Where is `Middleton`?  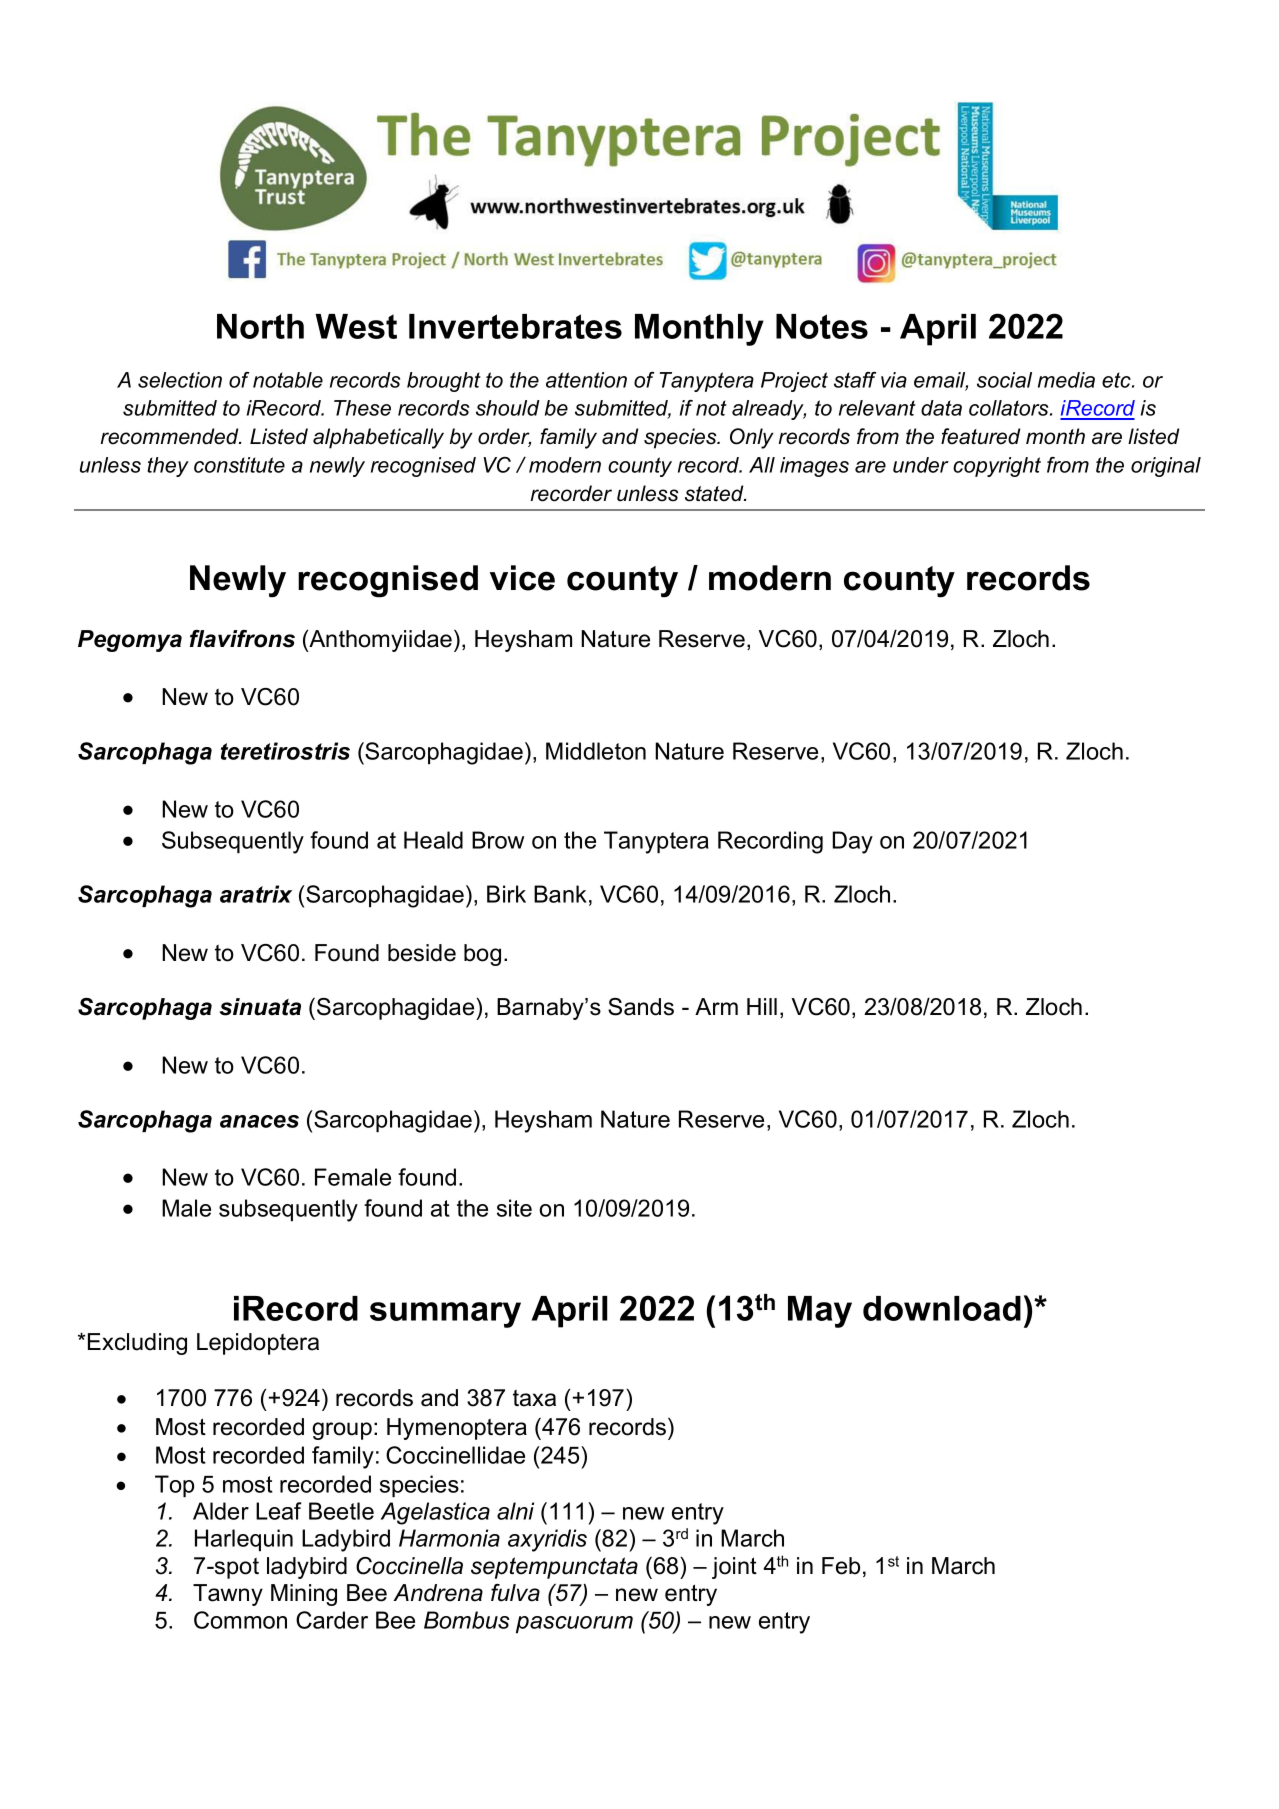 Middleton is located at coordinates (596, 751).
